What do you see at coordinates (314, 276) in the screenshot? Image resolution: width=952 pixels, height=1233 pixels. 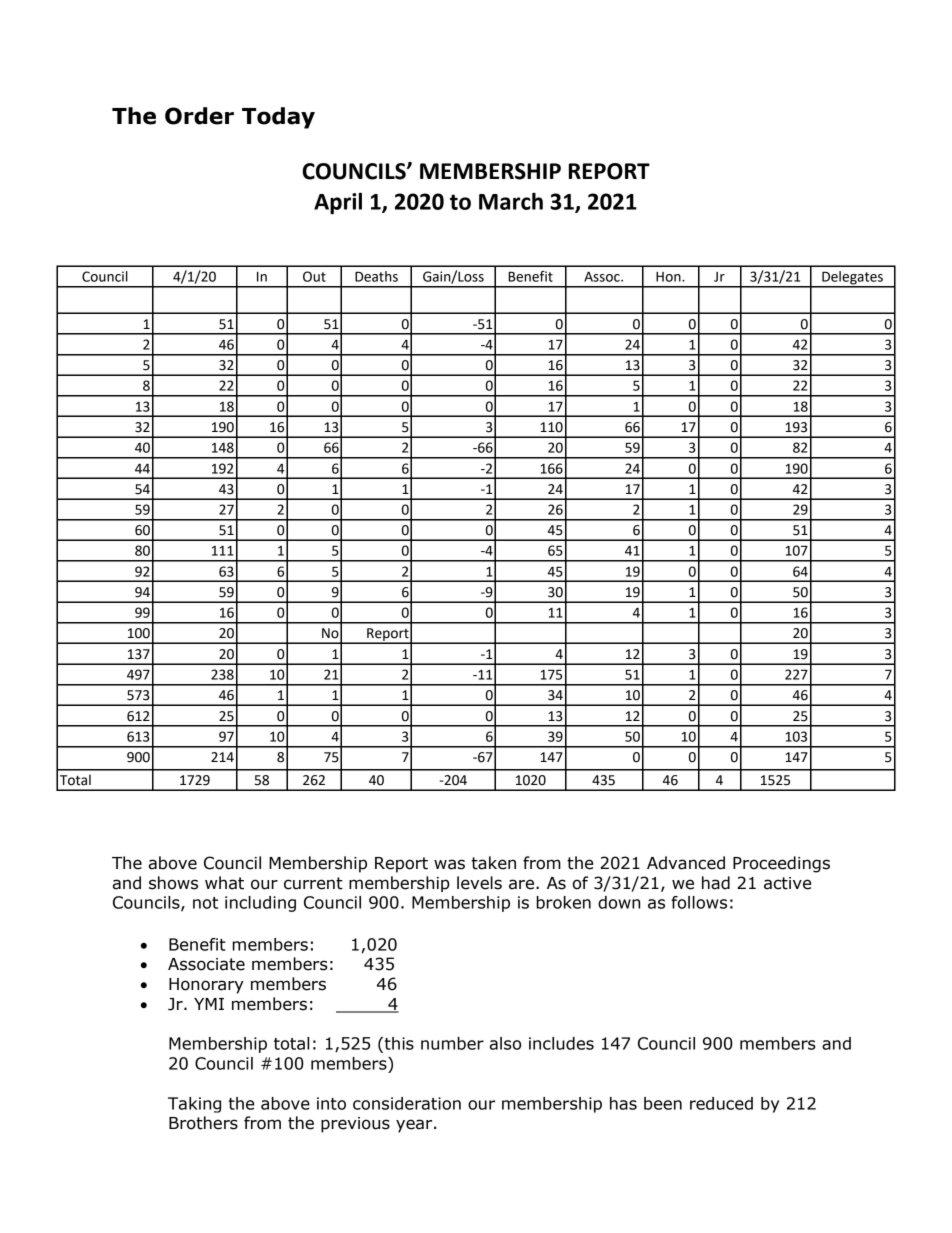 I see `Out` at bounding box center [314, 276].
